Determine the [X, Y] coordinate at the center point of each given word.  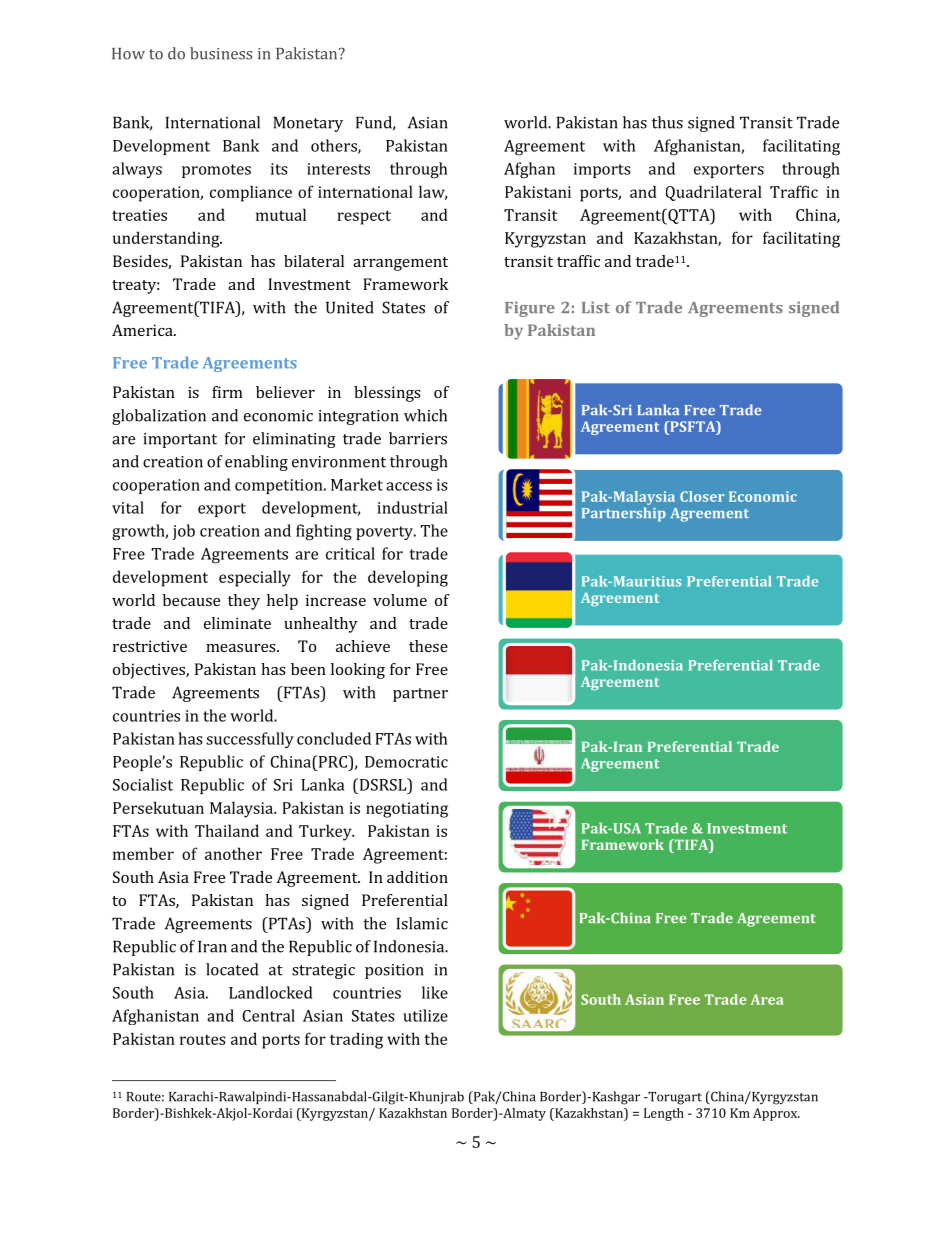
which [425, 415]
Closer [702, 496]
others [335, 146]
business [221, 53]
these [428, 646]
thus [667, 122]
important [180, 440]
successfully [250, 740]
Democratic [406, 762]
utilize [425, 1015]
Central [268, 1015]
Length [664, 1114]
